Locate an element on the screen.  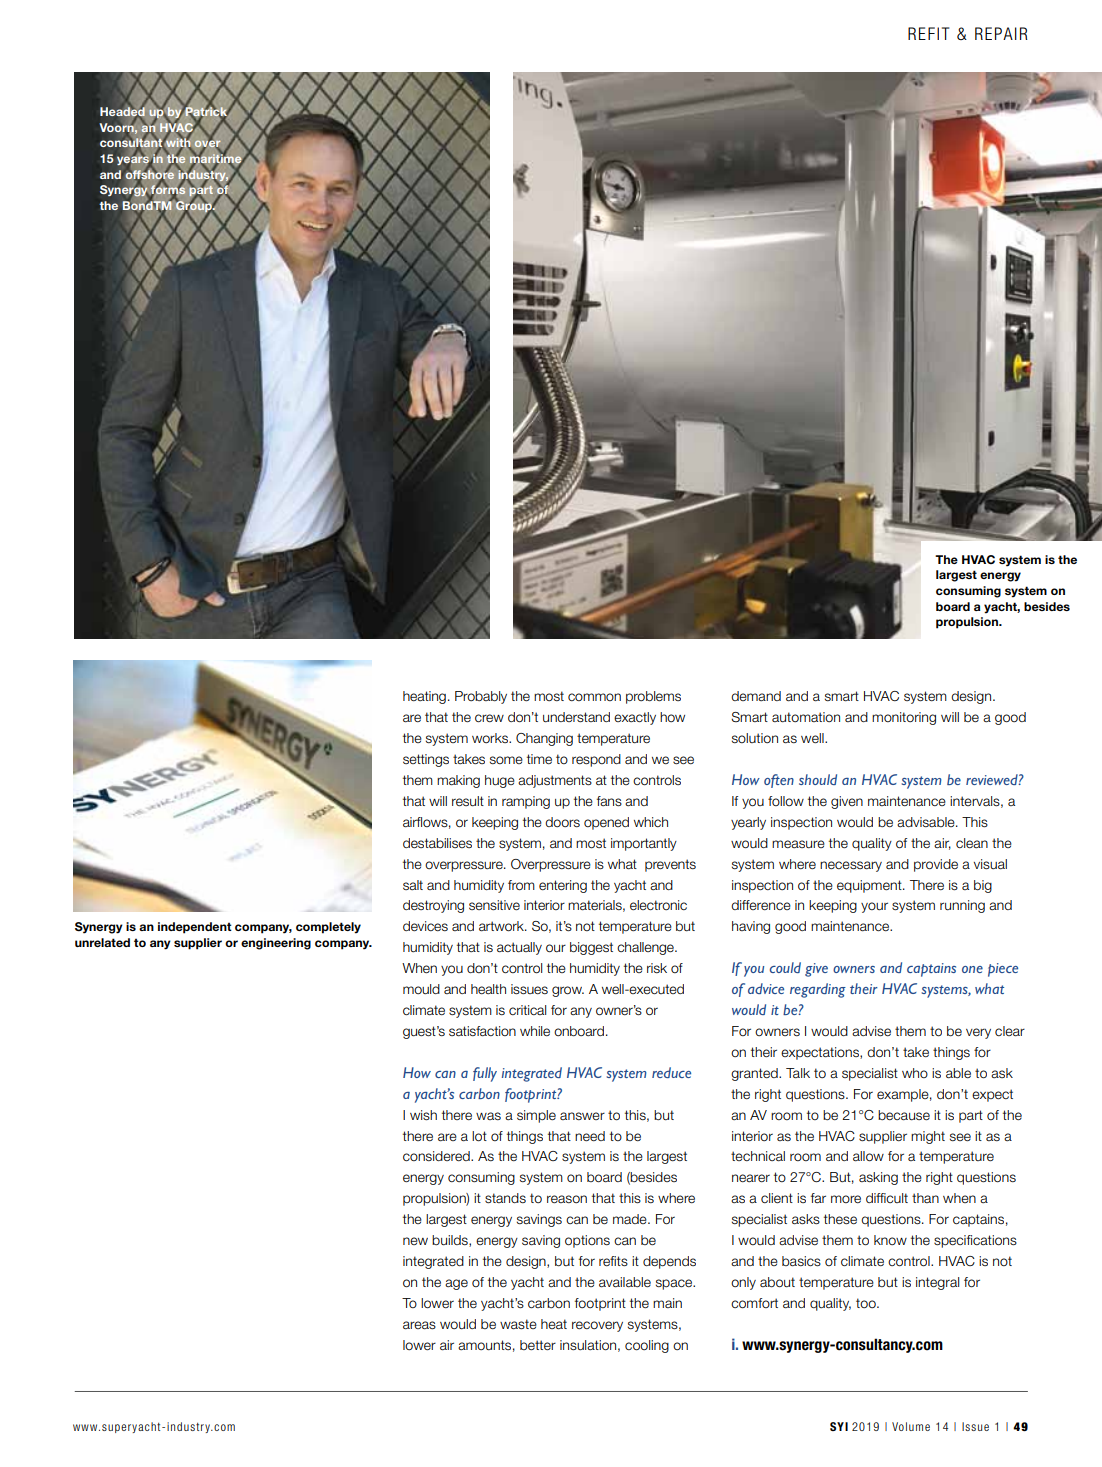
monitoring is located at coordinates (904, 718).
